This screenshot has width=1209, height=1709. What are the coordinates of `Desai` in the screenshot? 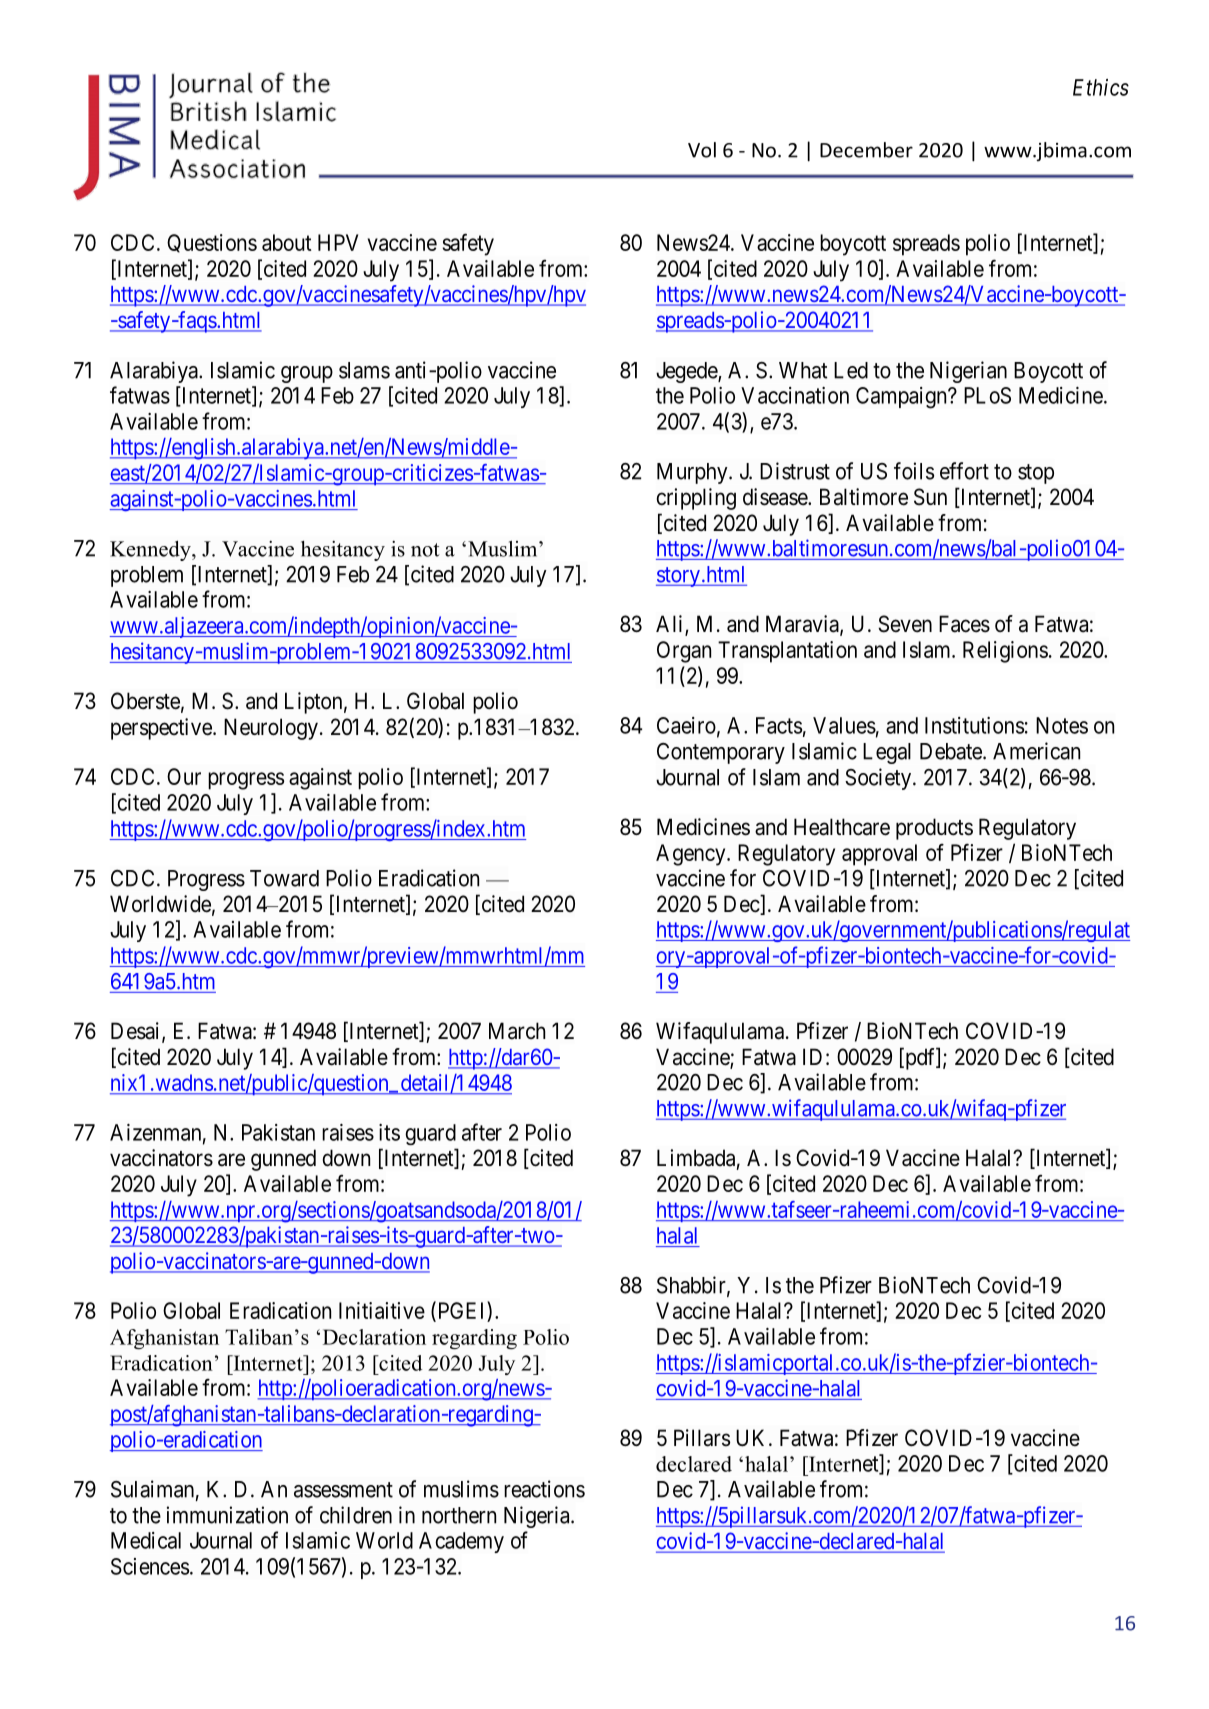 It's located at (137, 1032).
